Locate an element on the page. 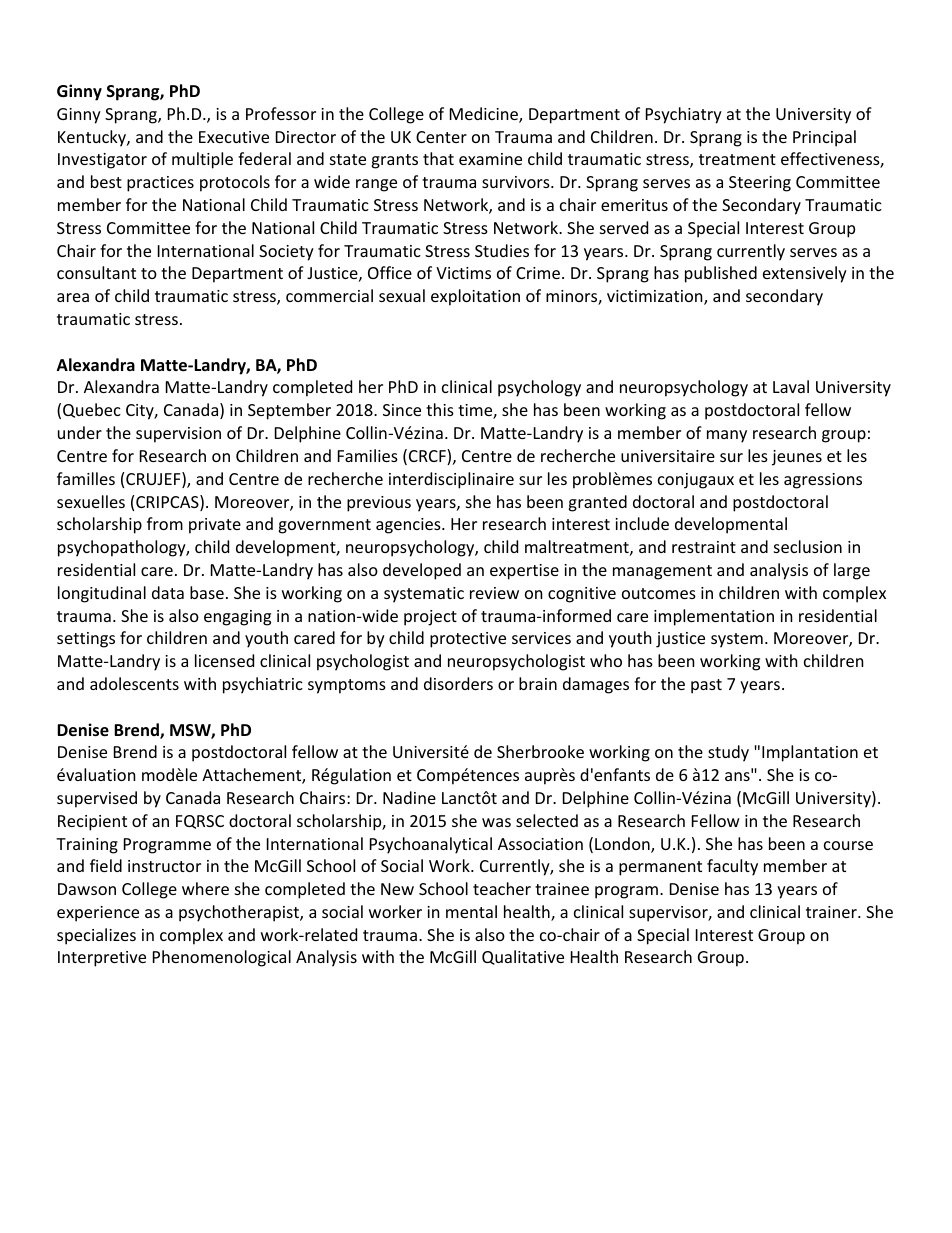 Image resolution: width=952 pixels, height=1233 pixels. Phenomenological is located at coordinates (222, 958).
